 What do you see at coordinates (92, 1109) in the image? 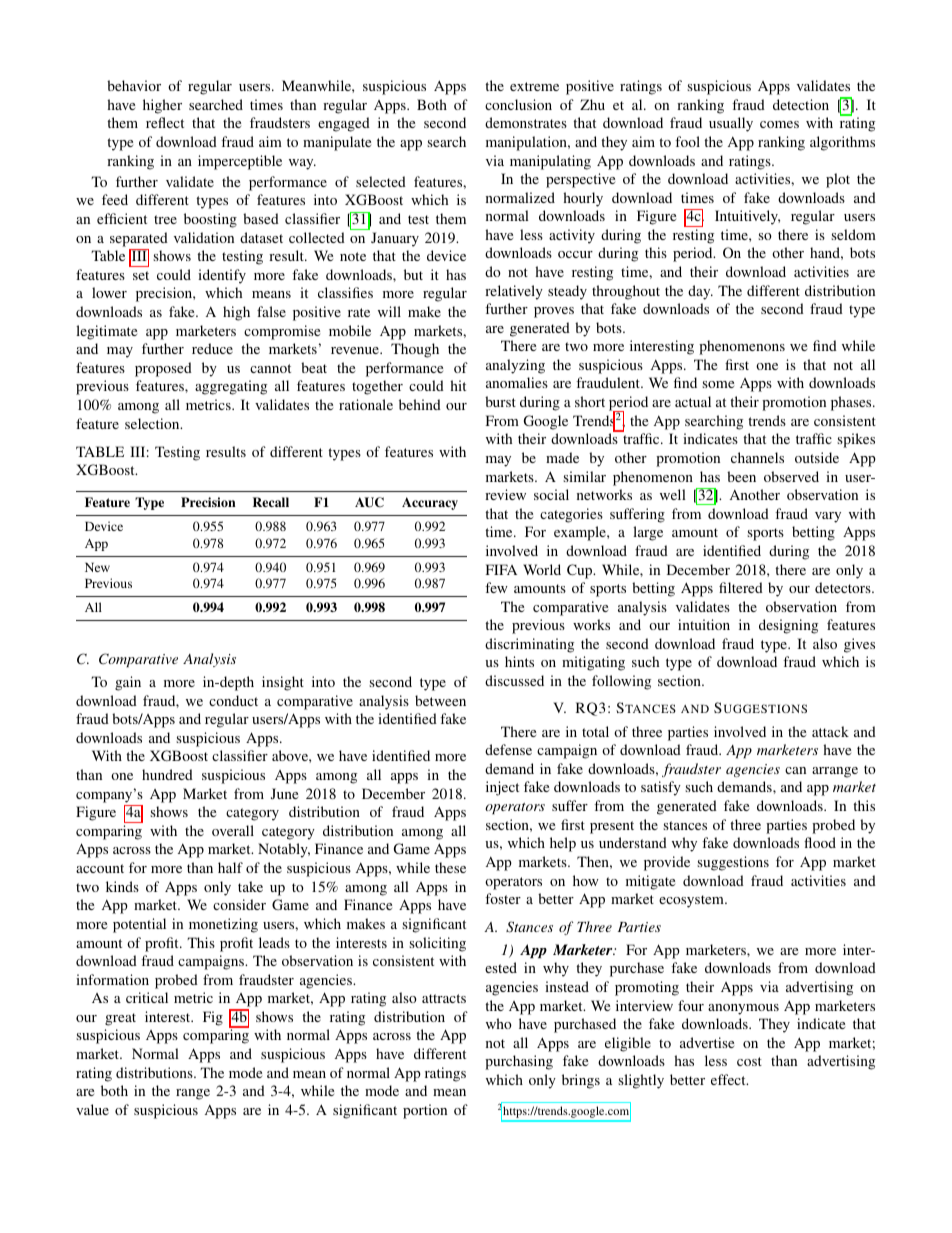
I see `value` at bounding box center [92, 1109].
